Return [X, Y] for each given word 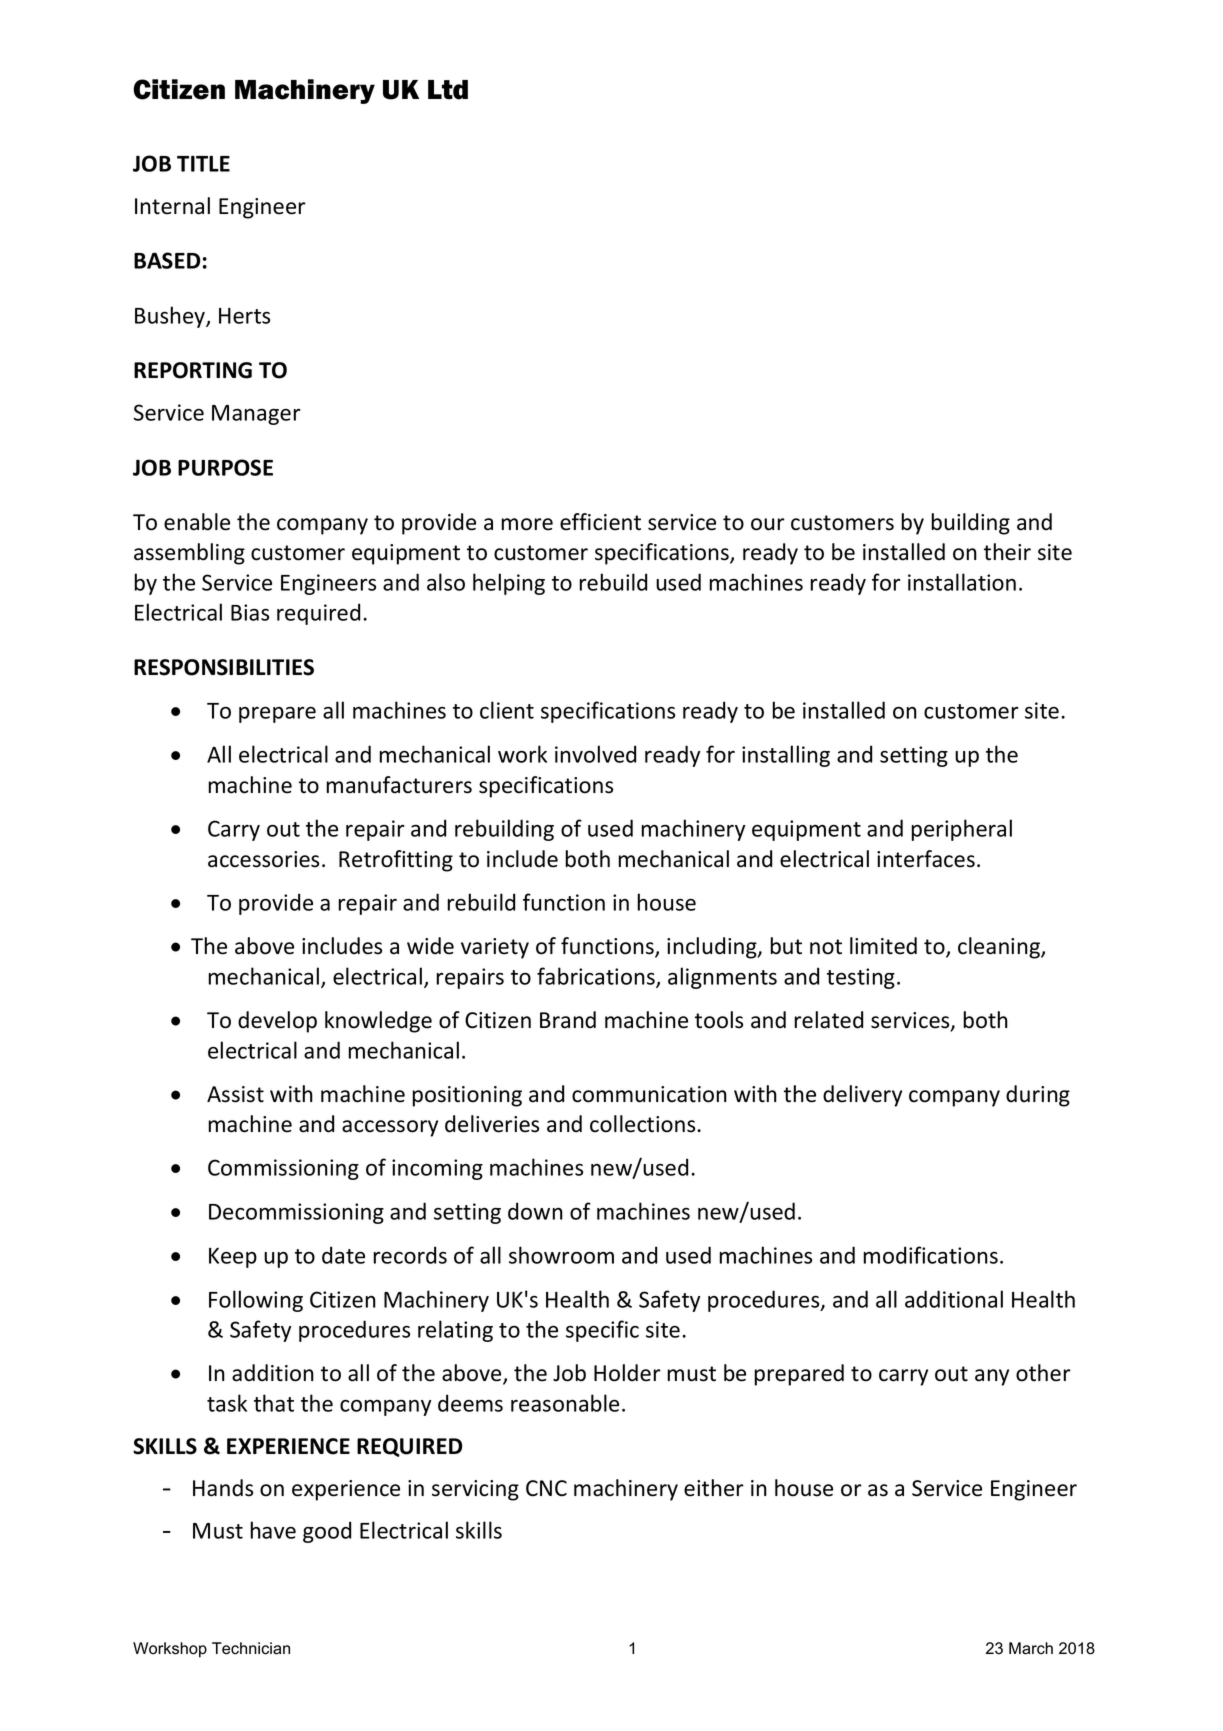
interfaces [926, 859]
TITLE [203, 163]
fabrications [597, 977]
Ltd [448, 90]
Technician [251, 1648]
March [1031, 1648]
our [768, 524]
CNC [546, 1488]
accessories [263, 859]
